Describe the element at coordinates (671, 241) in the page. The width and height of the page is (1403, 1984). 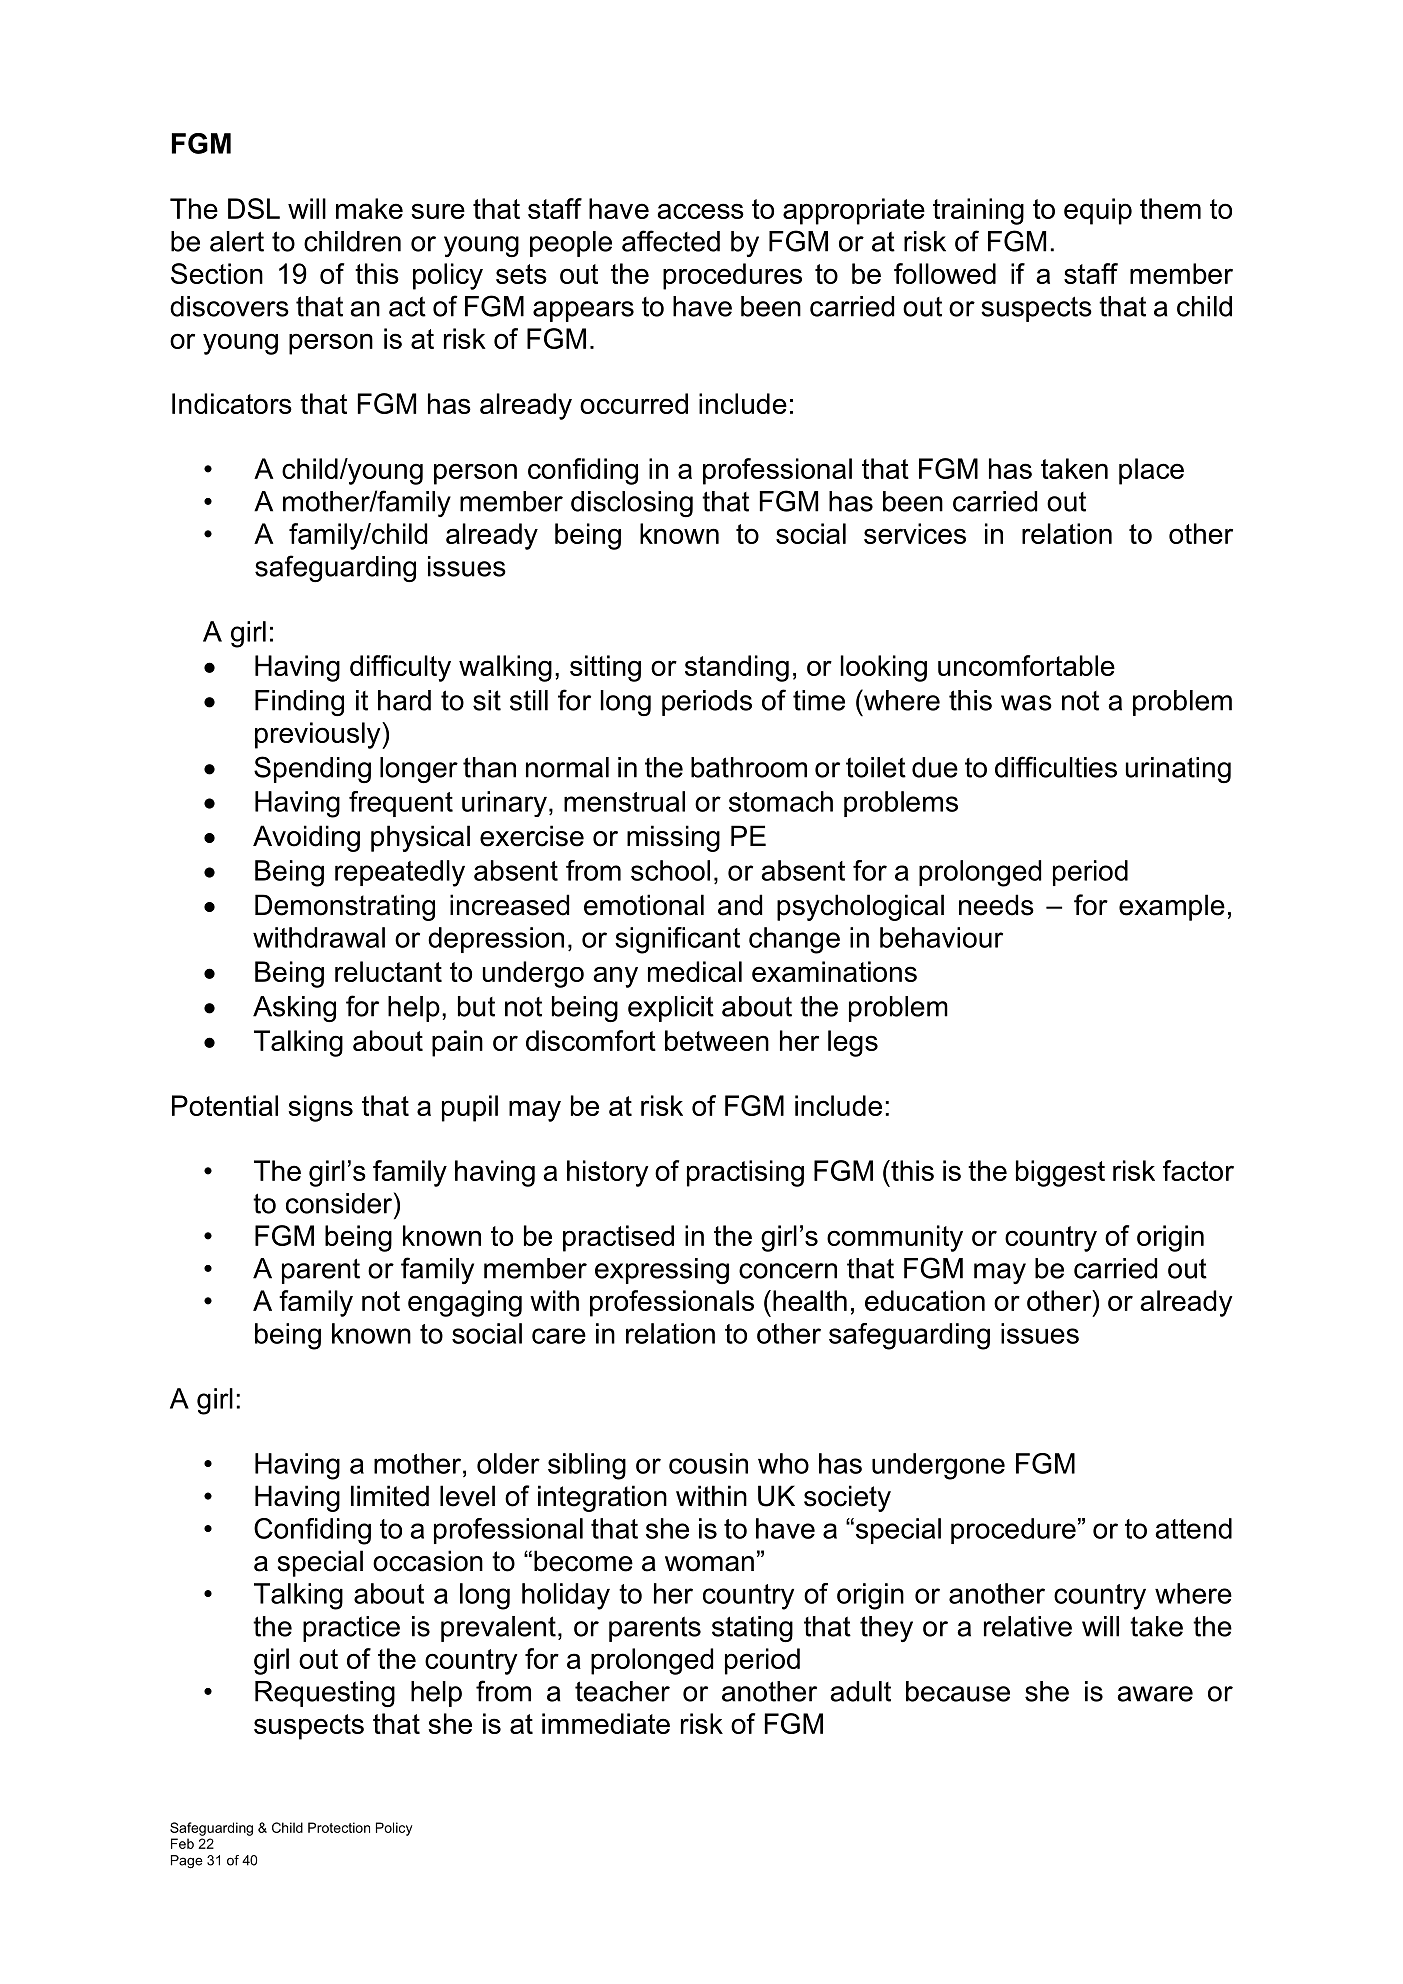
I see `affected` at that location.
